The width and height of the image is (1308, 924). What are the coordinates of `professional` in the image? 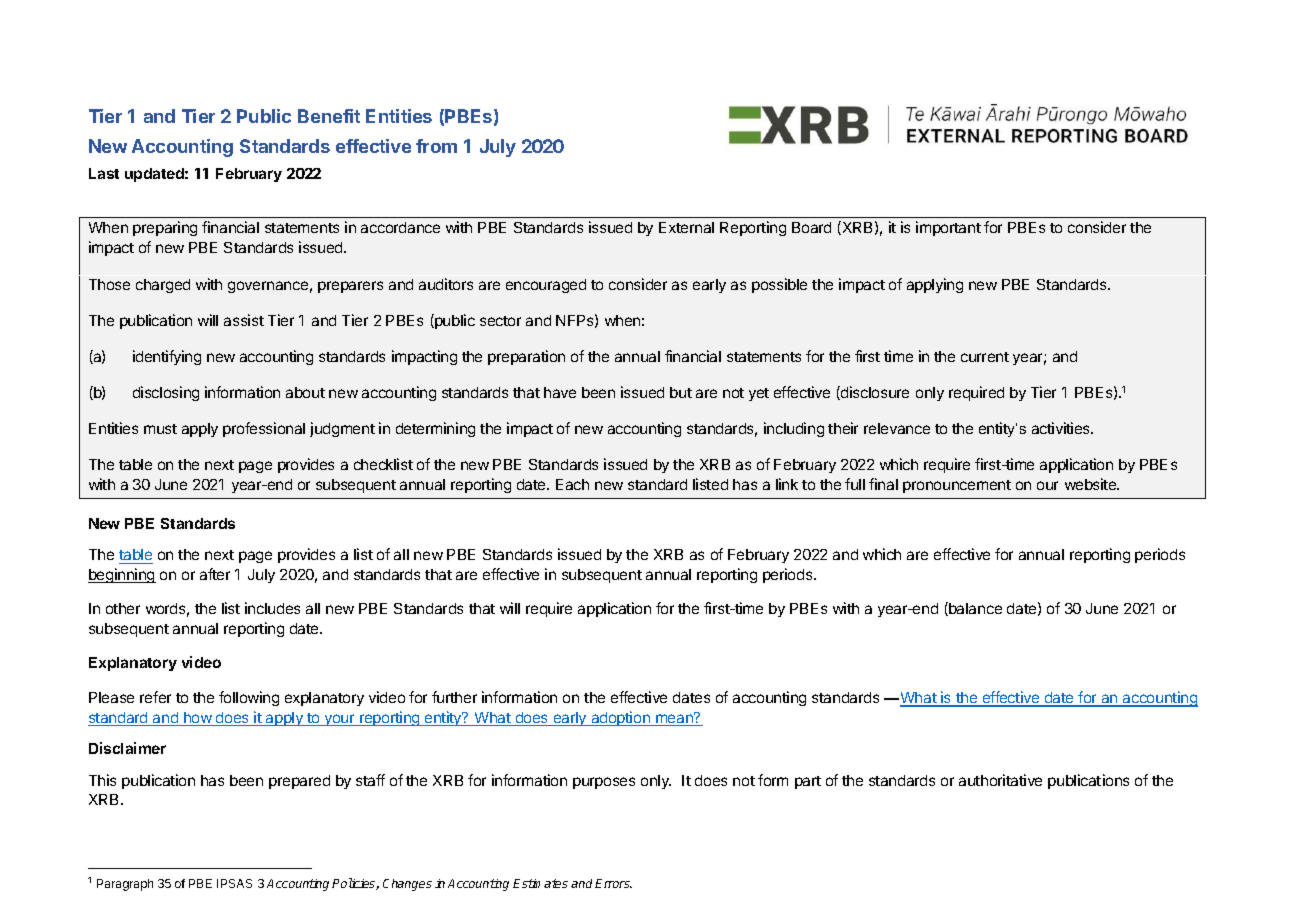 It's located at (264, 429).
